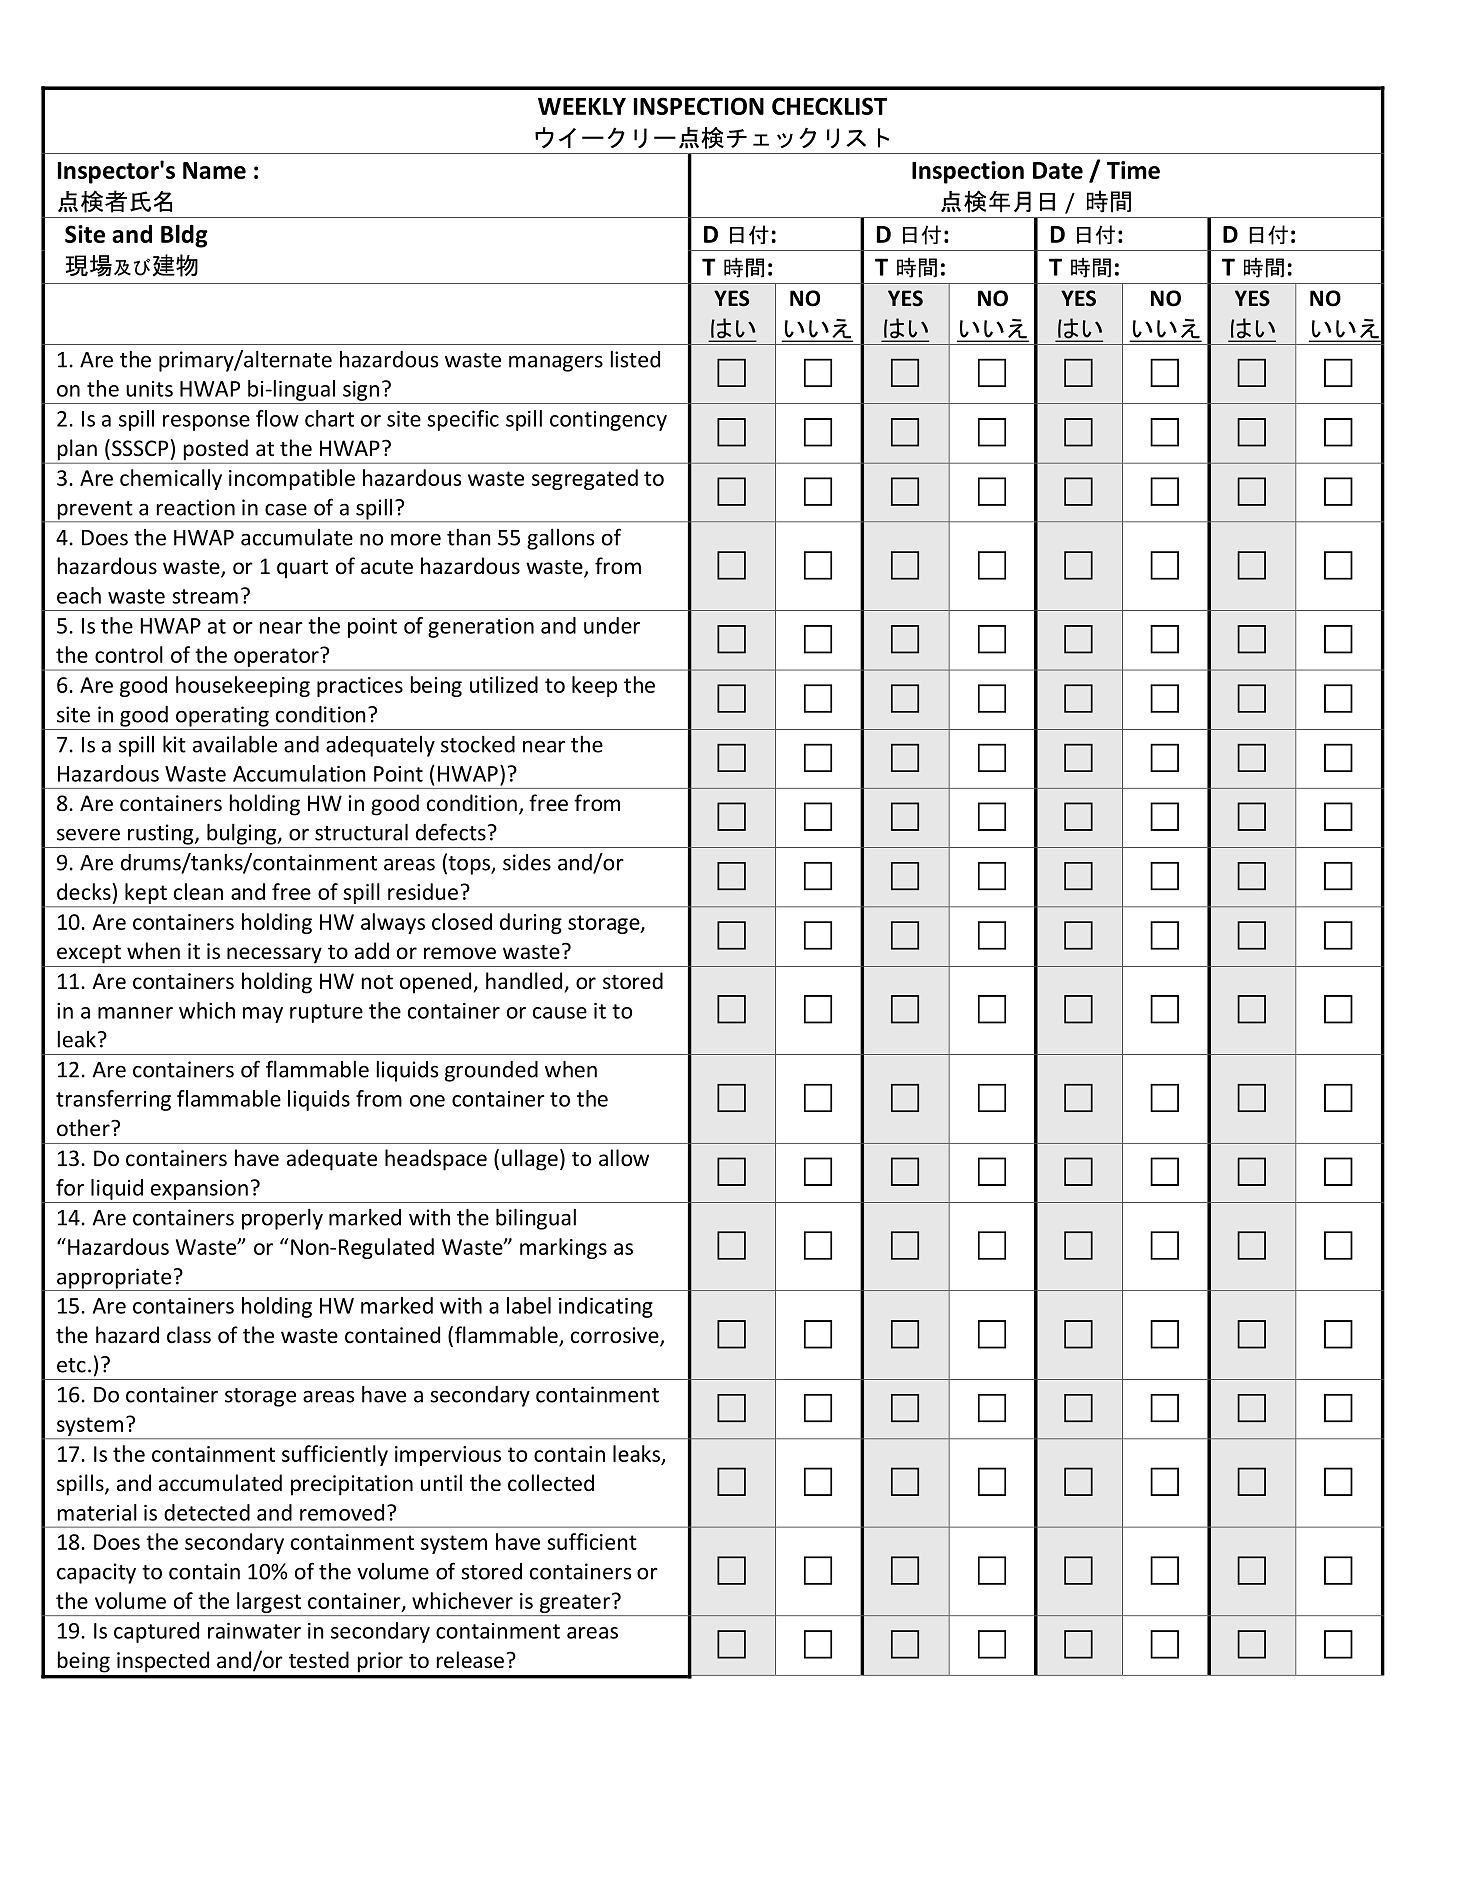 The width and height of the page is (1469, 1902). Describe the element at coordinates (214, 170) in the page. I see `Name` at that location.
